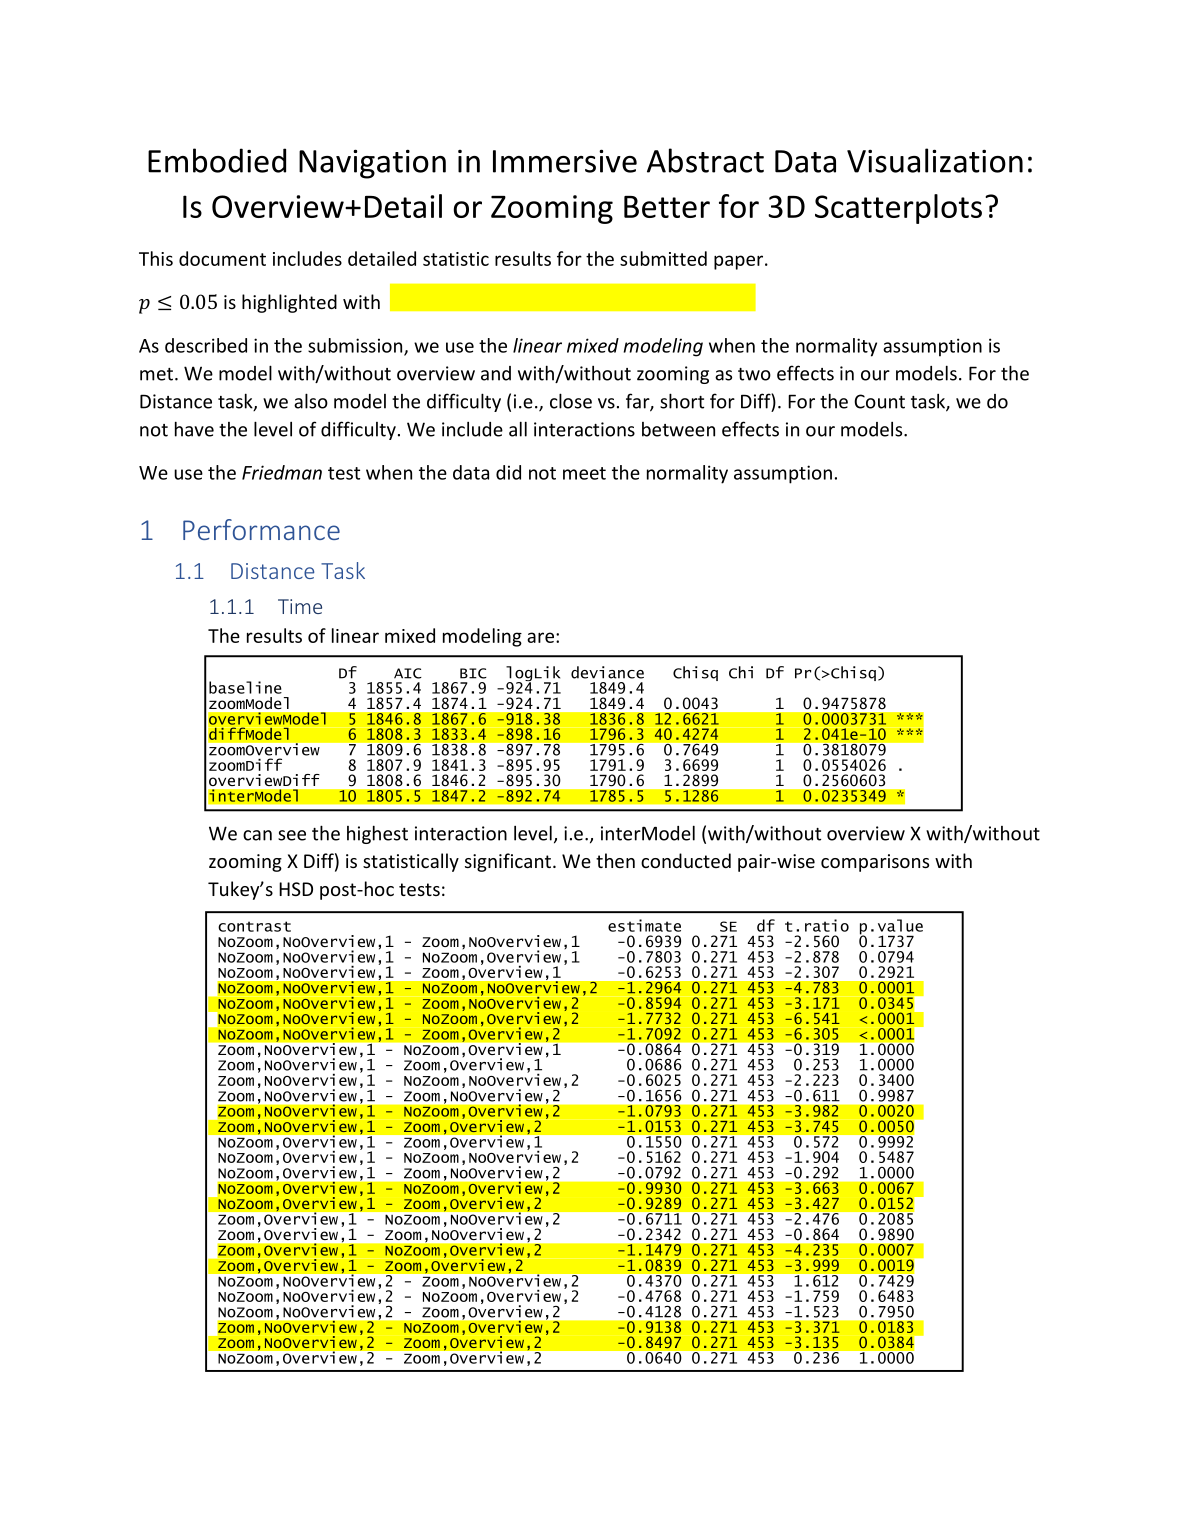 The height and width of the document is (1527, 1180). Describe the element at coordinates (254, 926) in the document. I see `contrast` at that location.
